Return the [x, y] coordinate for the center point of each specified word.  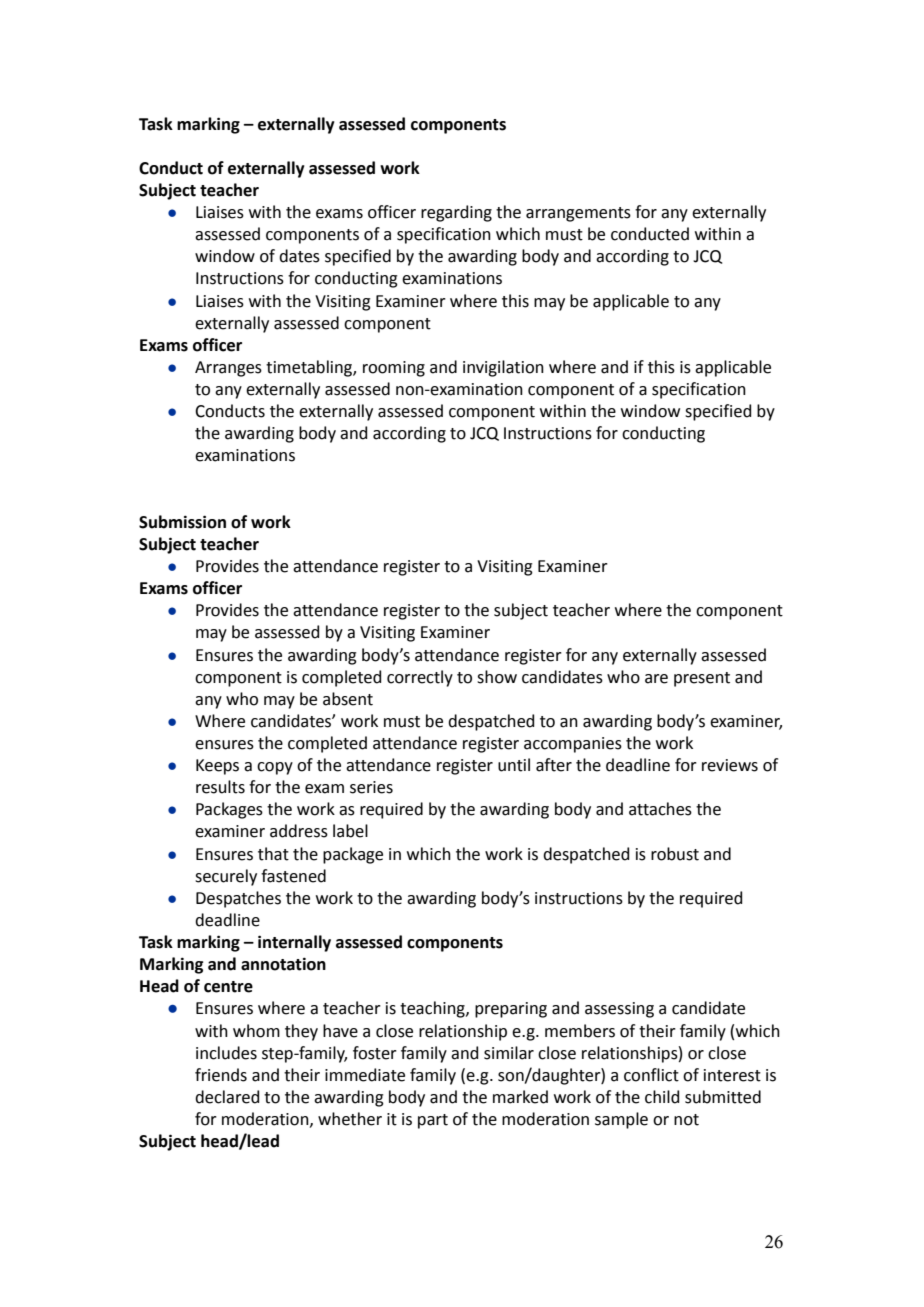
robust [675, 854]
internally [294, 943]
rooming [394, 369]
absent [348, 699]
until [514, 765]
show [497, 677]
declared [227, 1097]
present [702, 679]
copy [275, 768]
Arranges [228, 369]
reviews [730, 765]
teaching [433, 1009]
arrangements [578, 214]
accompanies [573, 745]
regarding [456, 213]
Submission [182, 522]
